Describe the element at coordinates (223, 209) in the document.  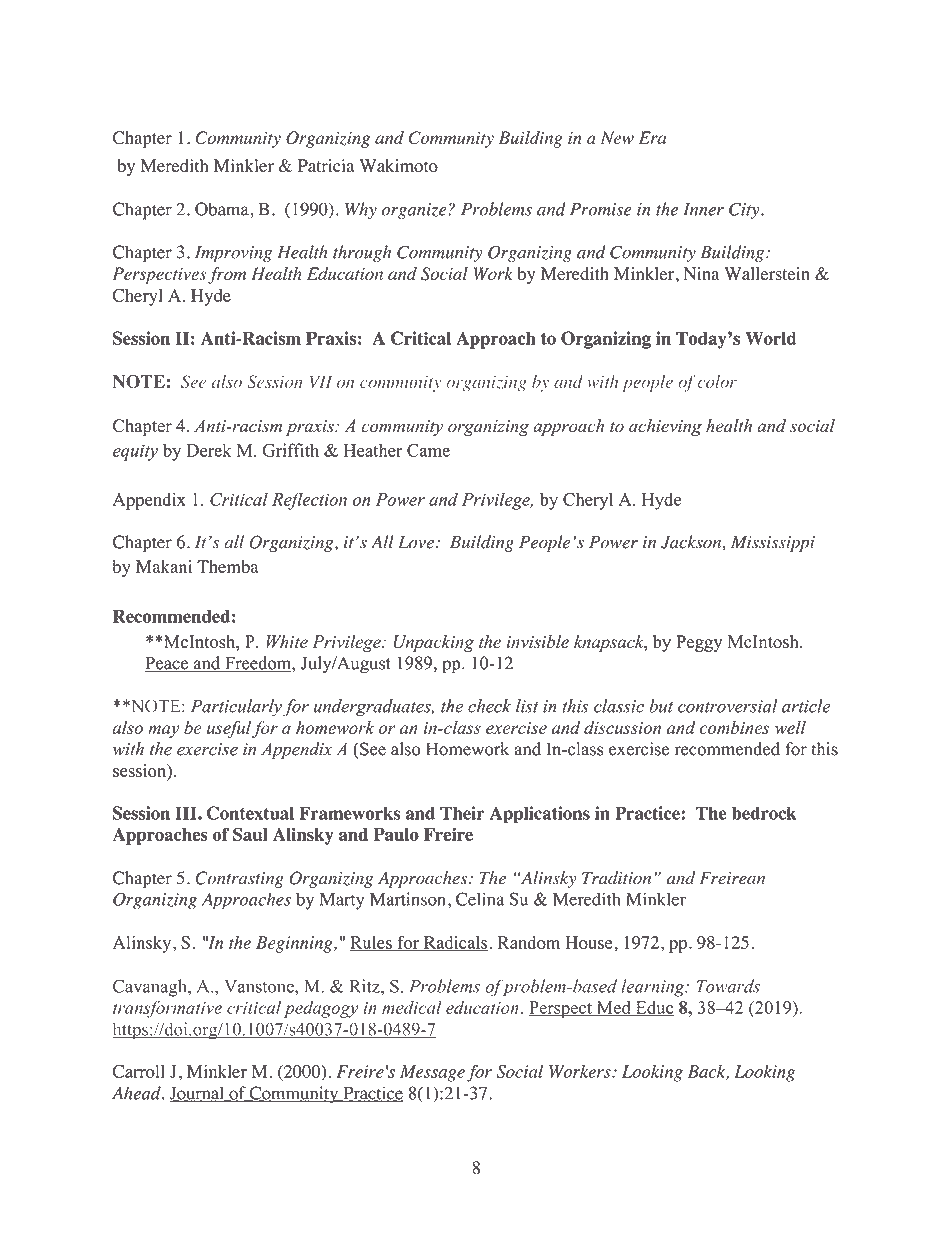
I see `Obama` at that location.
